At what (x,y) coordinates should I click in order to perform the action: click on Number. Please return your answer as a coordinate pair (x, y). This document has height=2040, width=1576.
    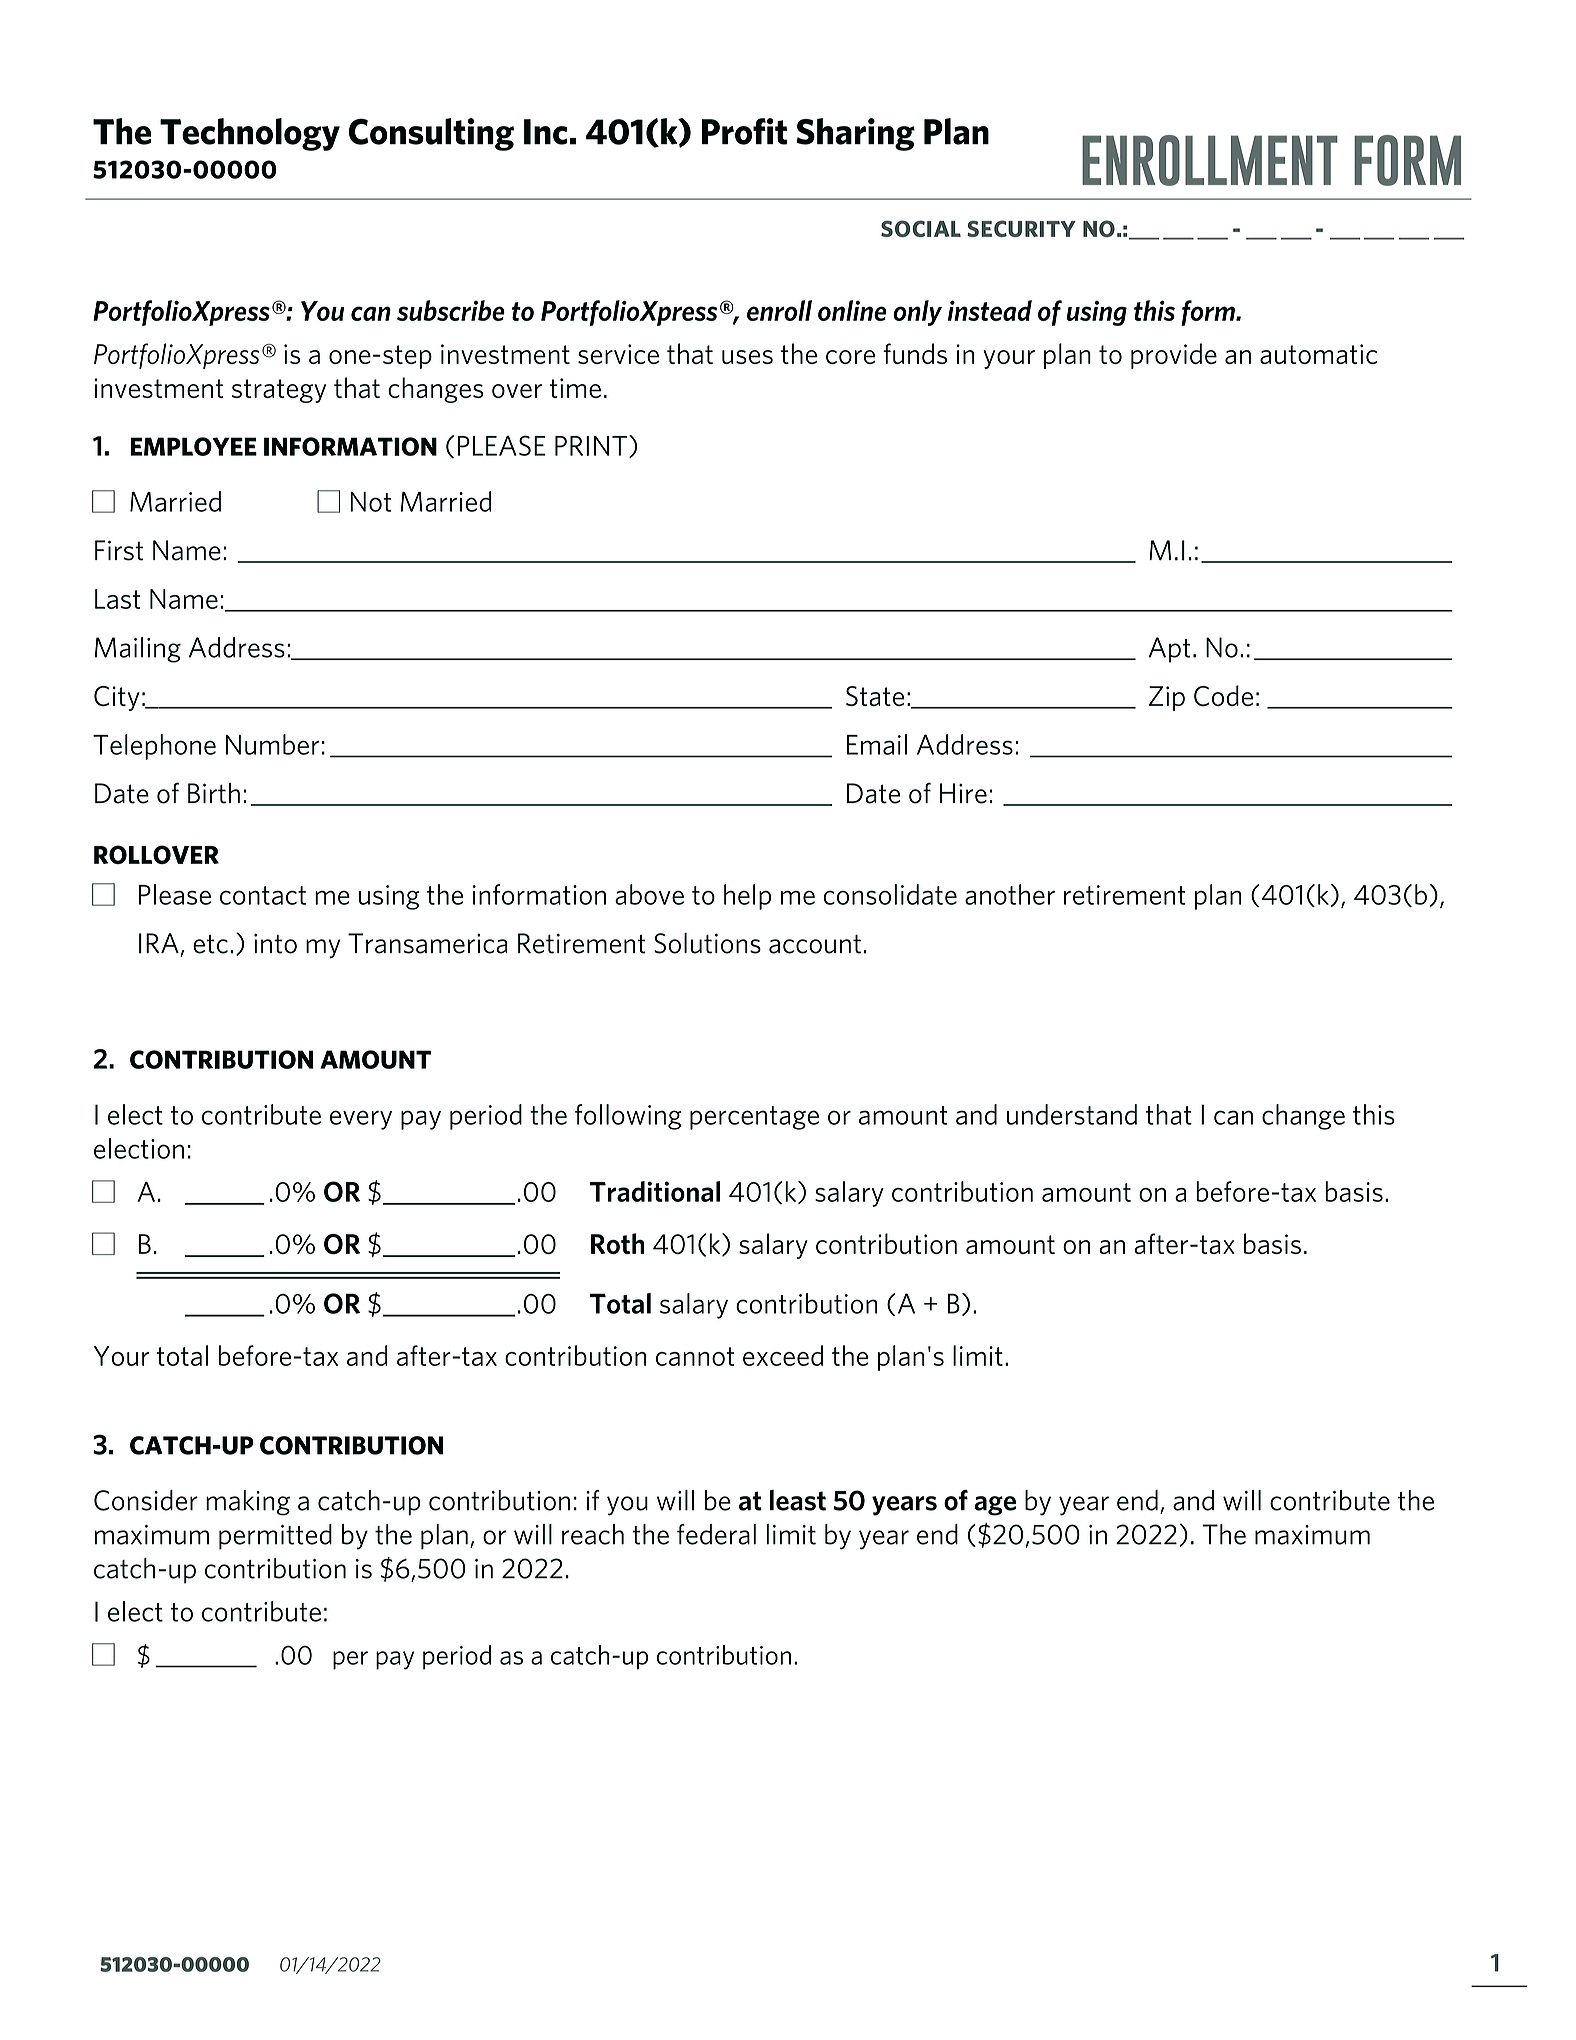
    Looking at the image, I should click on (272, 744).
